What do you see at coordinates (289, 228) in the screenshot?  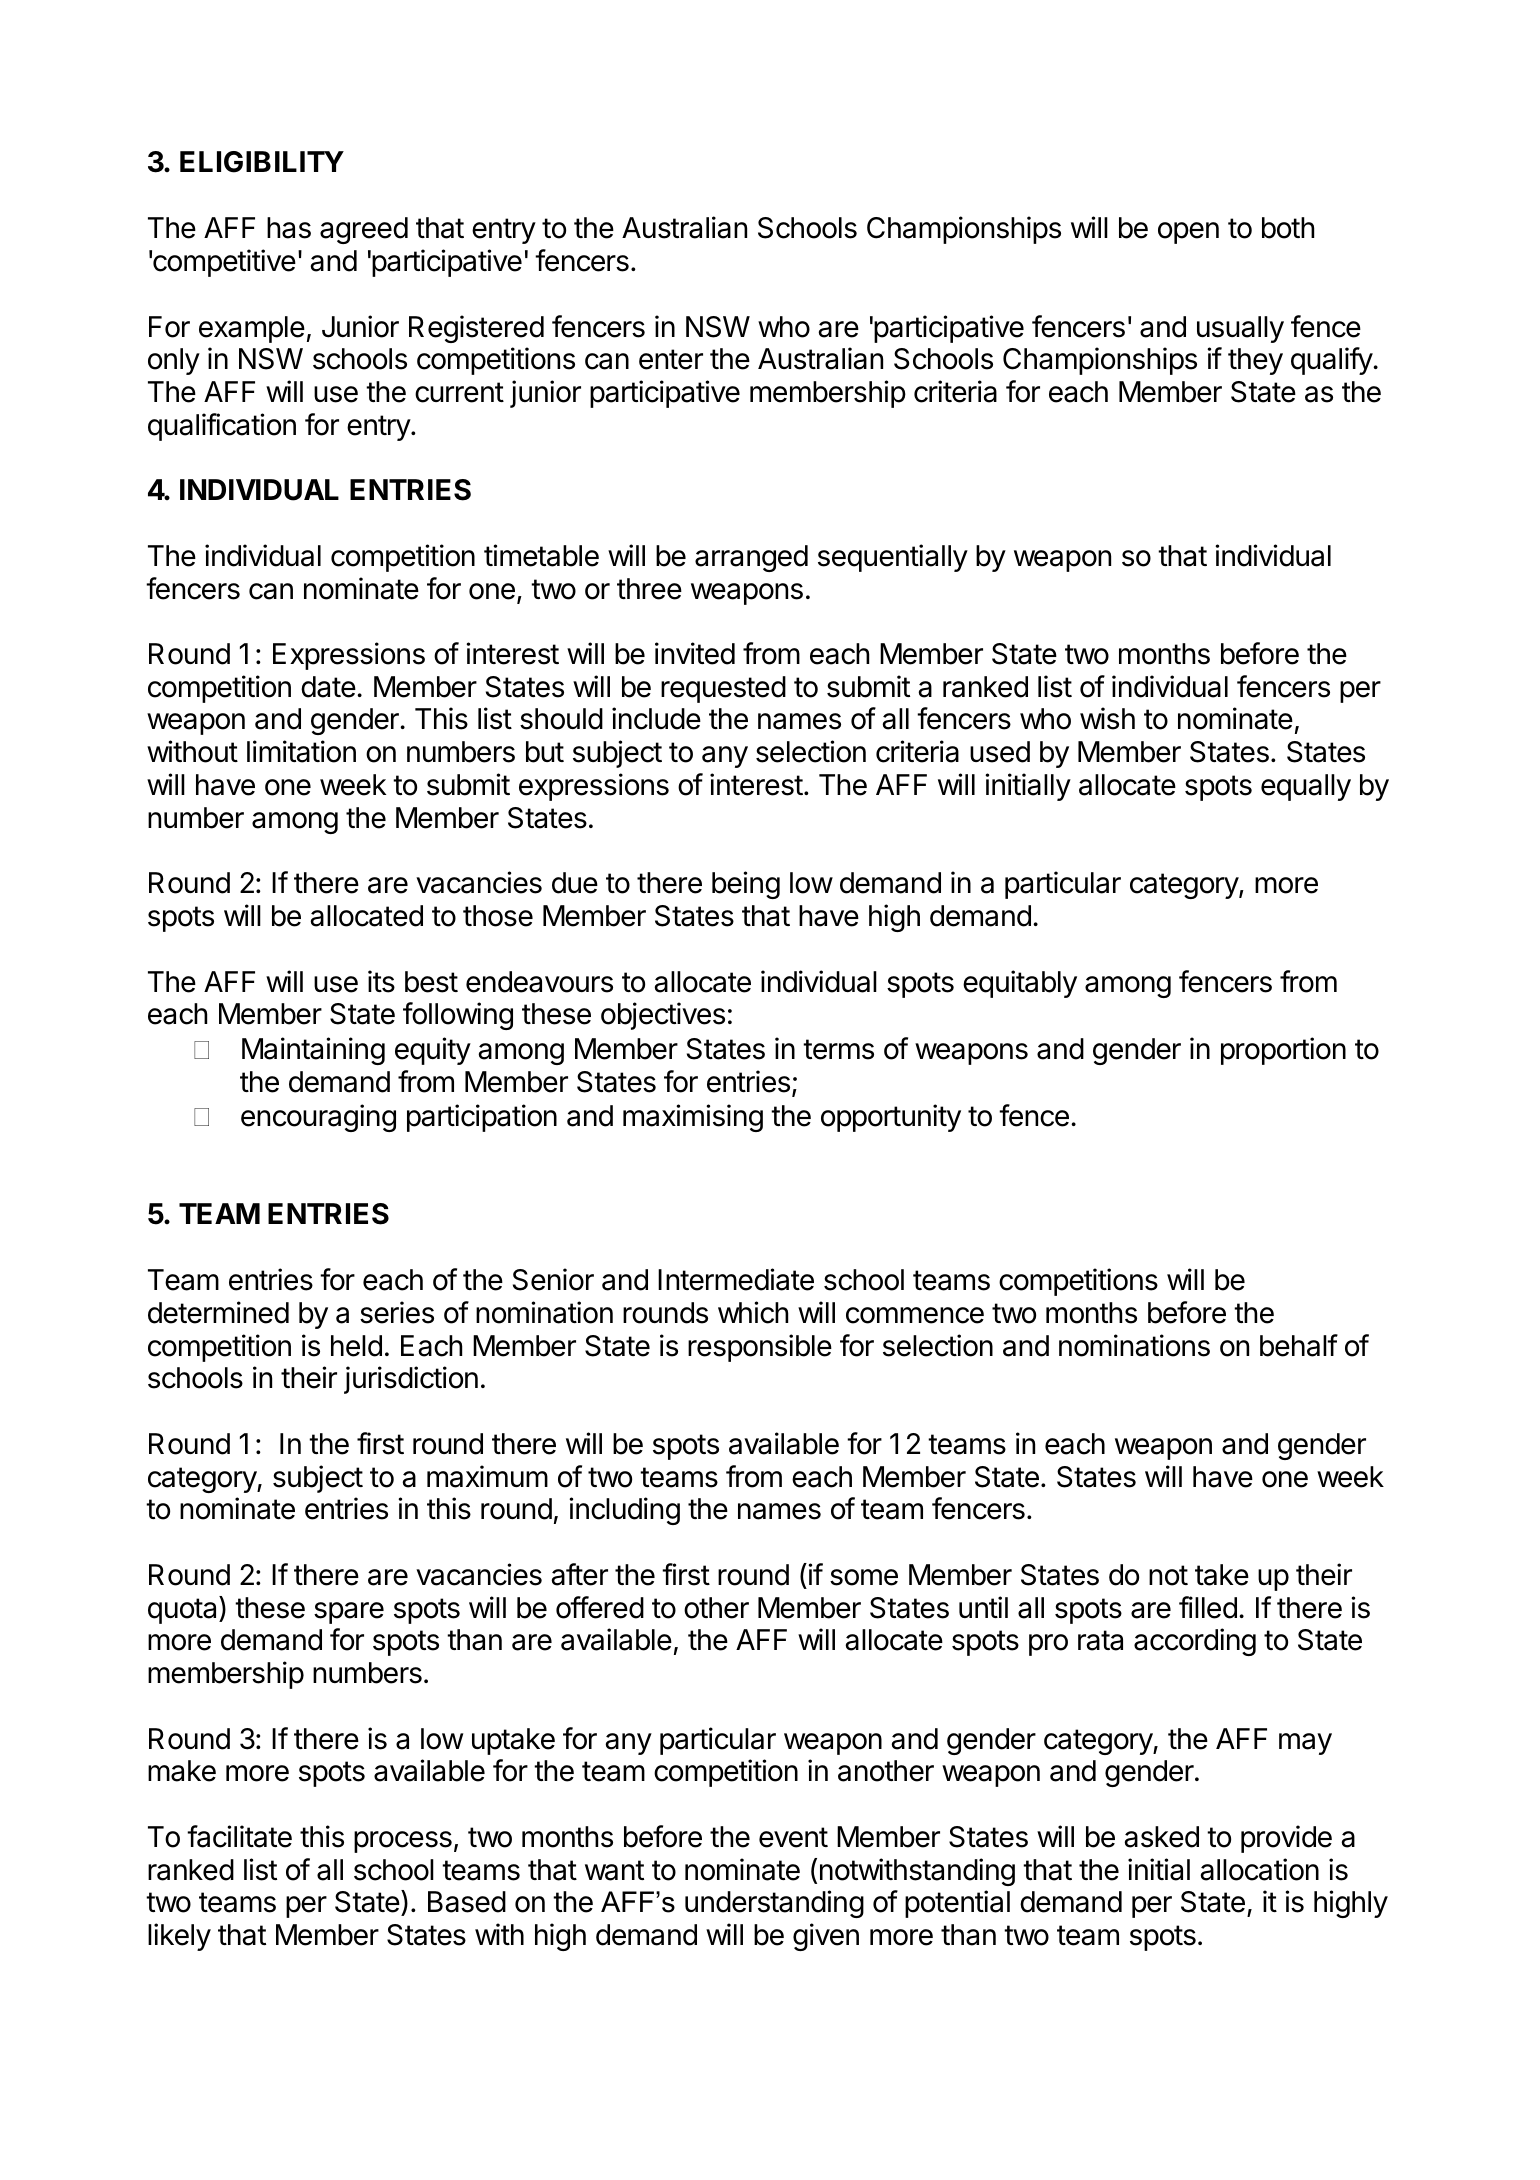 I see `has` at bounding box center [289, 228].
